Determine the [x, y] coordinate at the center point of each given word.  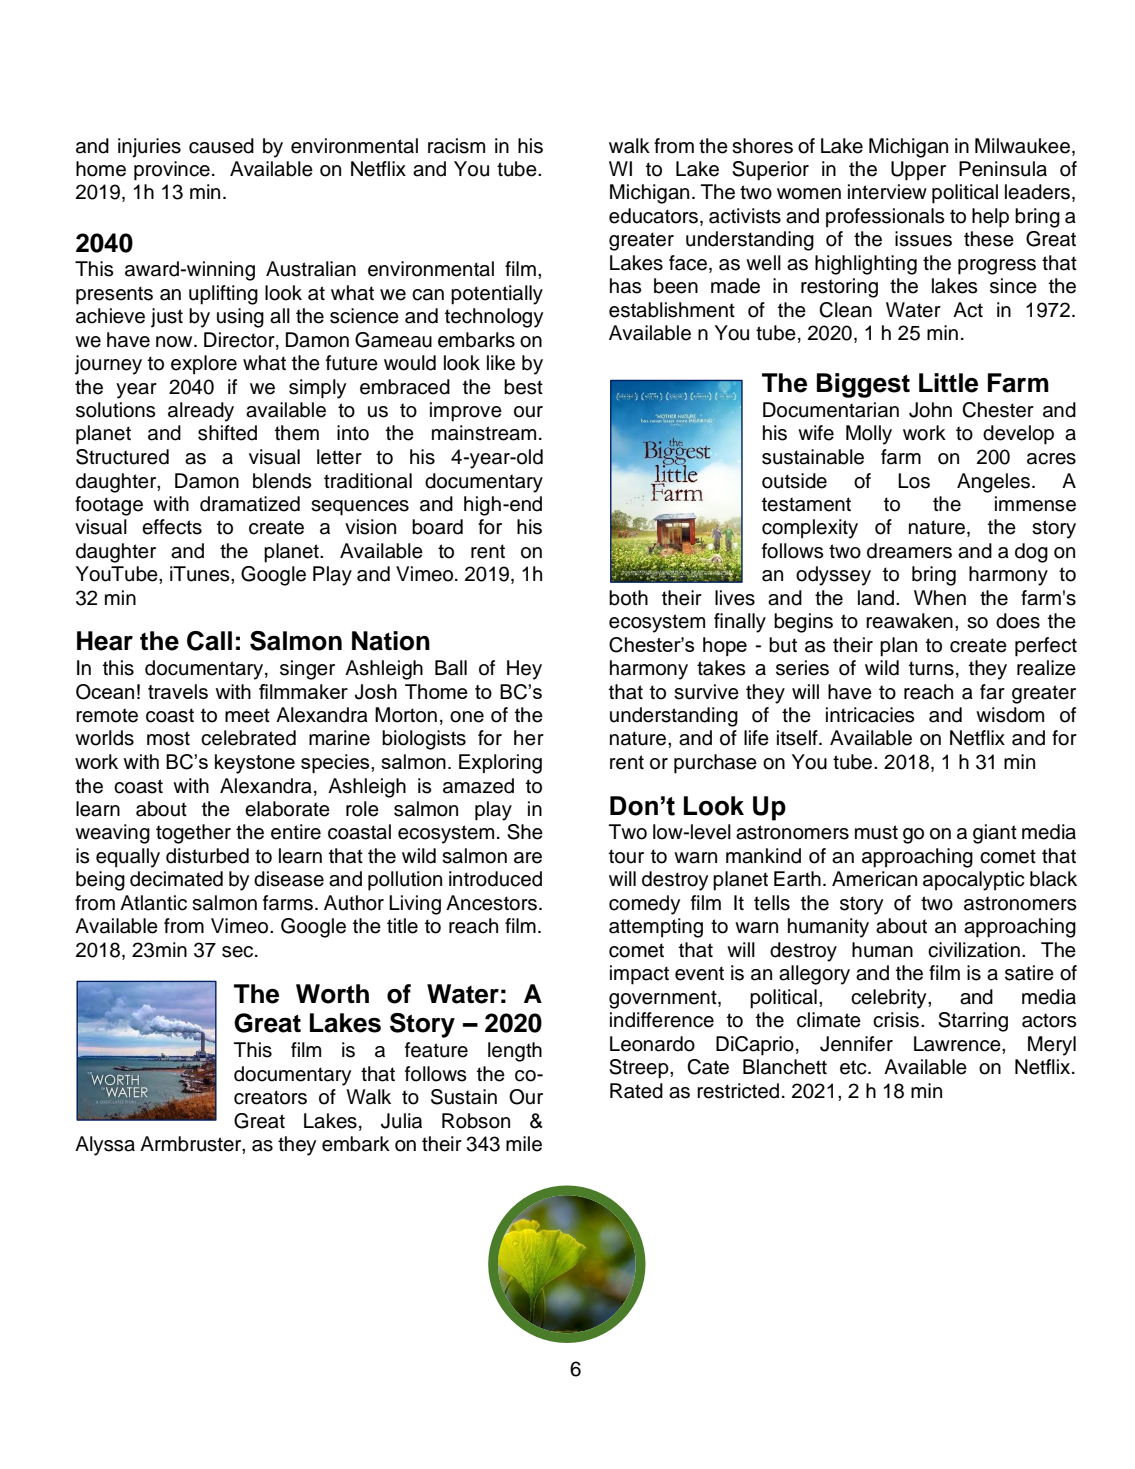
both [628, 598]
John [930, 410]
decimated [176, 879]
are [528, 858]
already [201, 412]
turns [931, 668]
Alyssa [105, 1146]
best [523, 387]
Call [209, 641]
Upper [918, 171]
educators [653, 216]
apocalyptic [974, 881]
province [172, 171]
